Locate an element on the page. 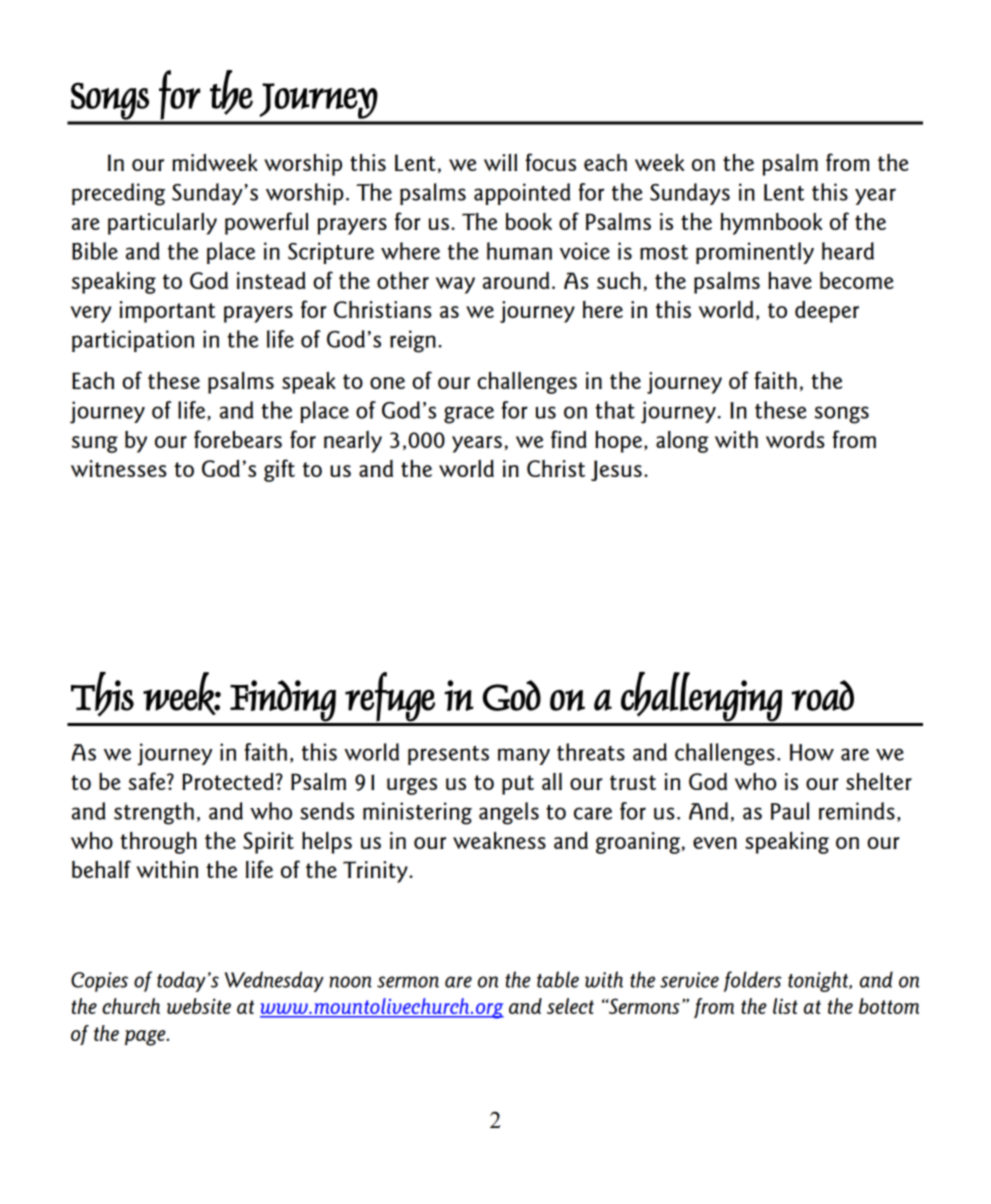 The width and height of the page is (991, 1204). words is located at coordinates (795, 439).
